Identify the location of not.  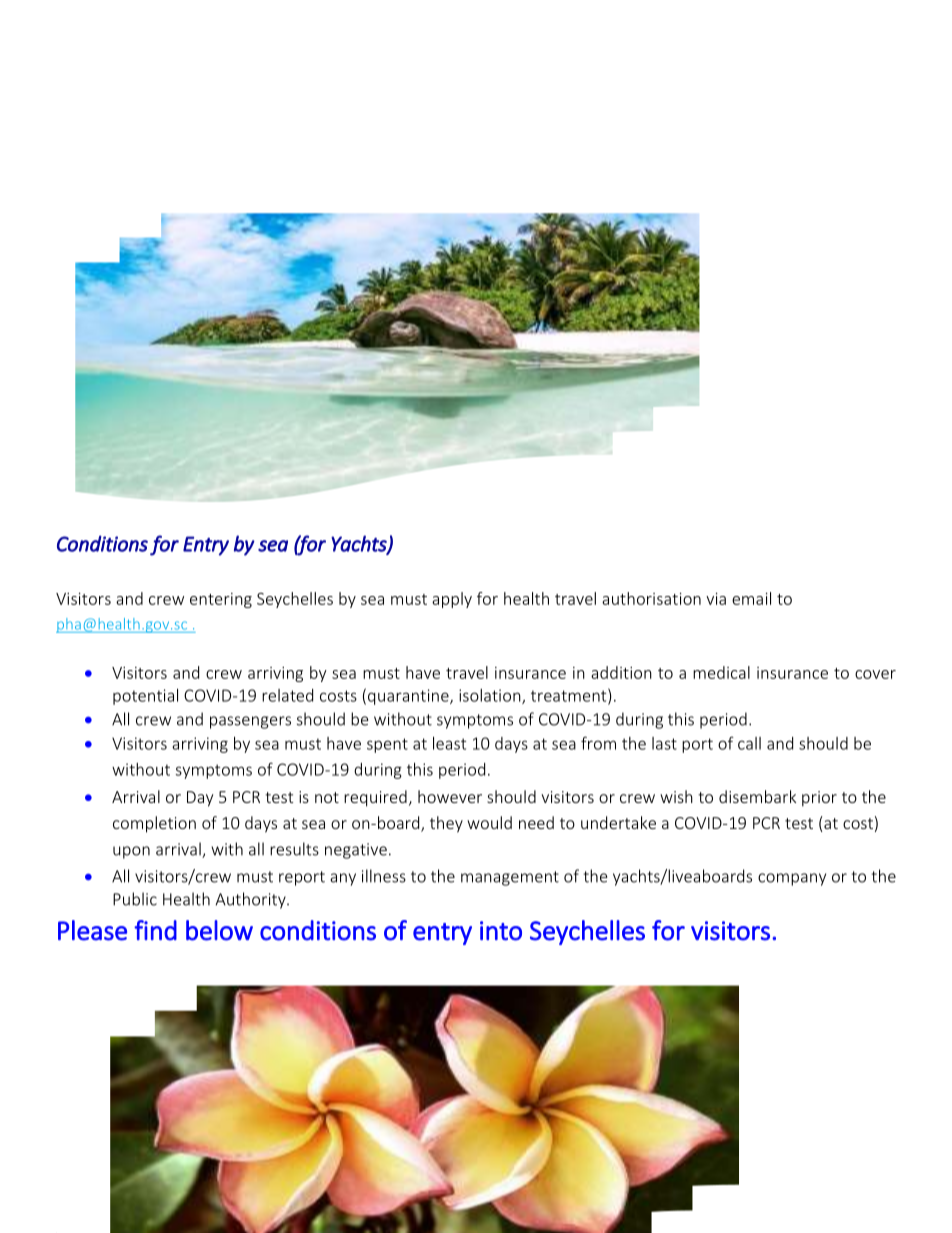
(327, 797).
